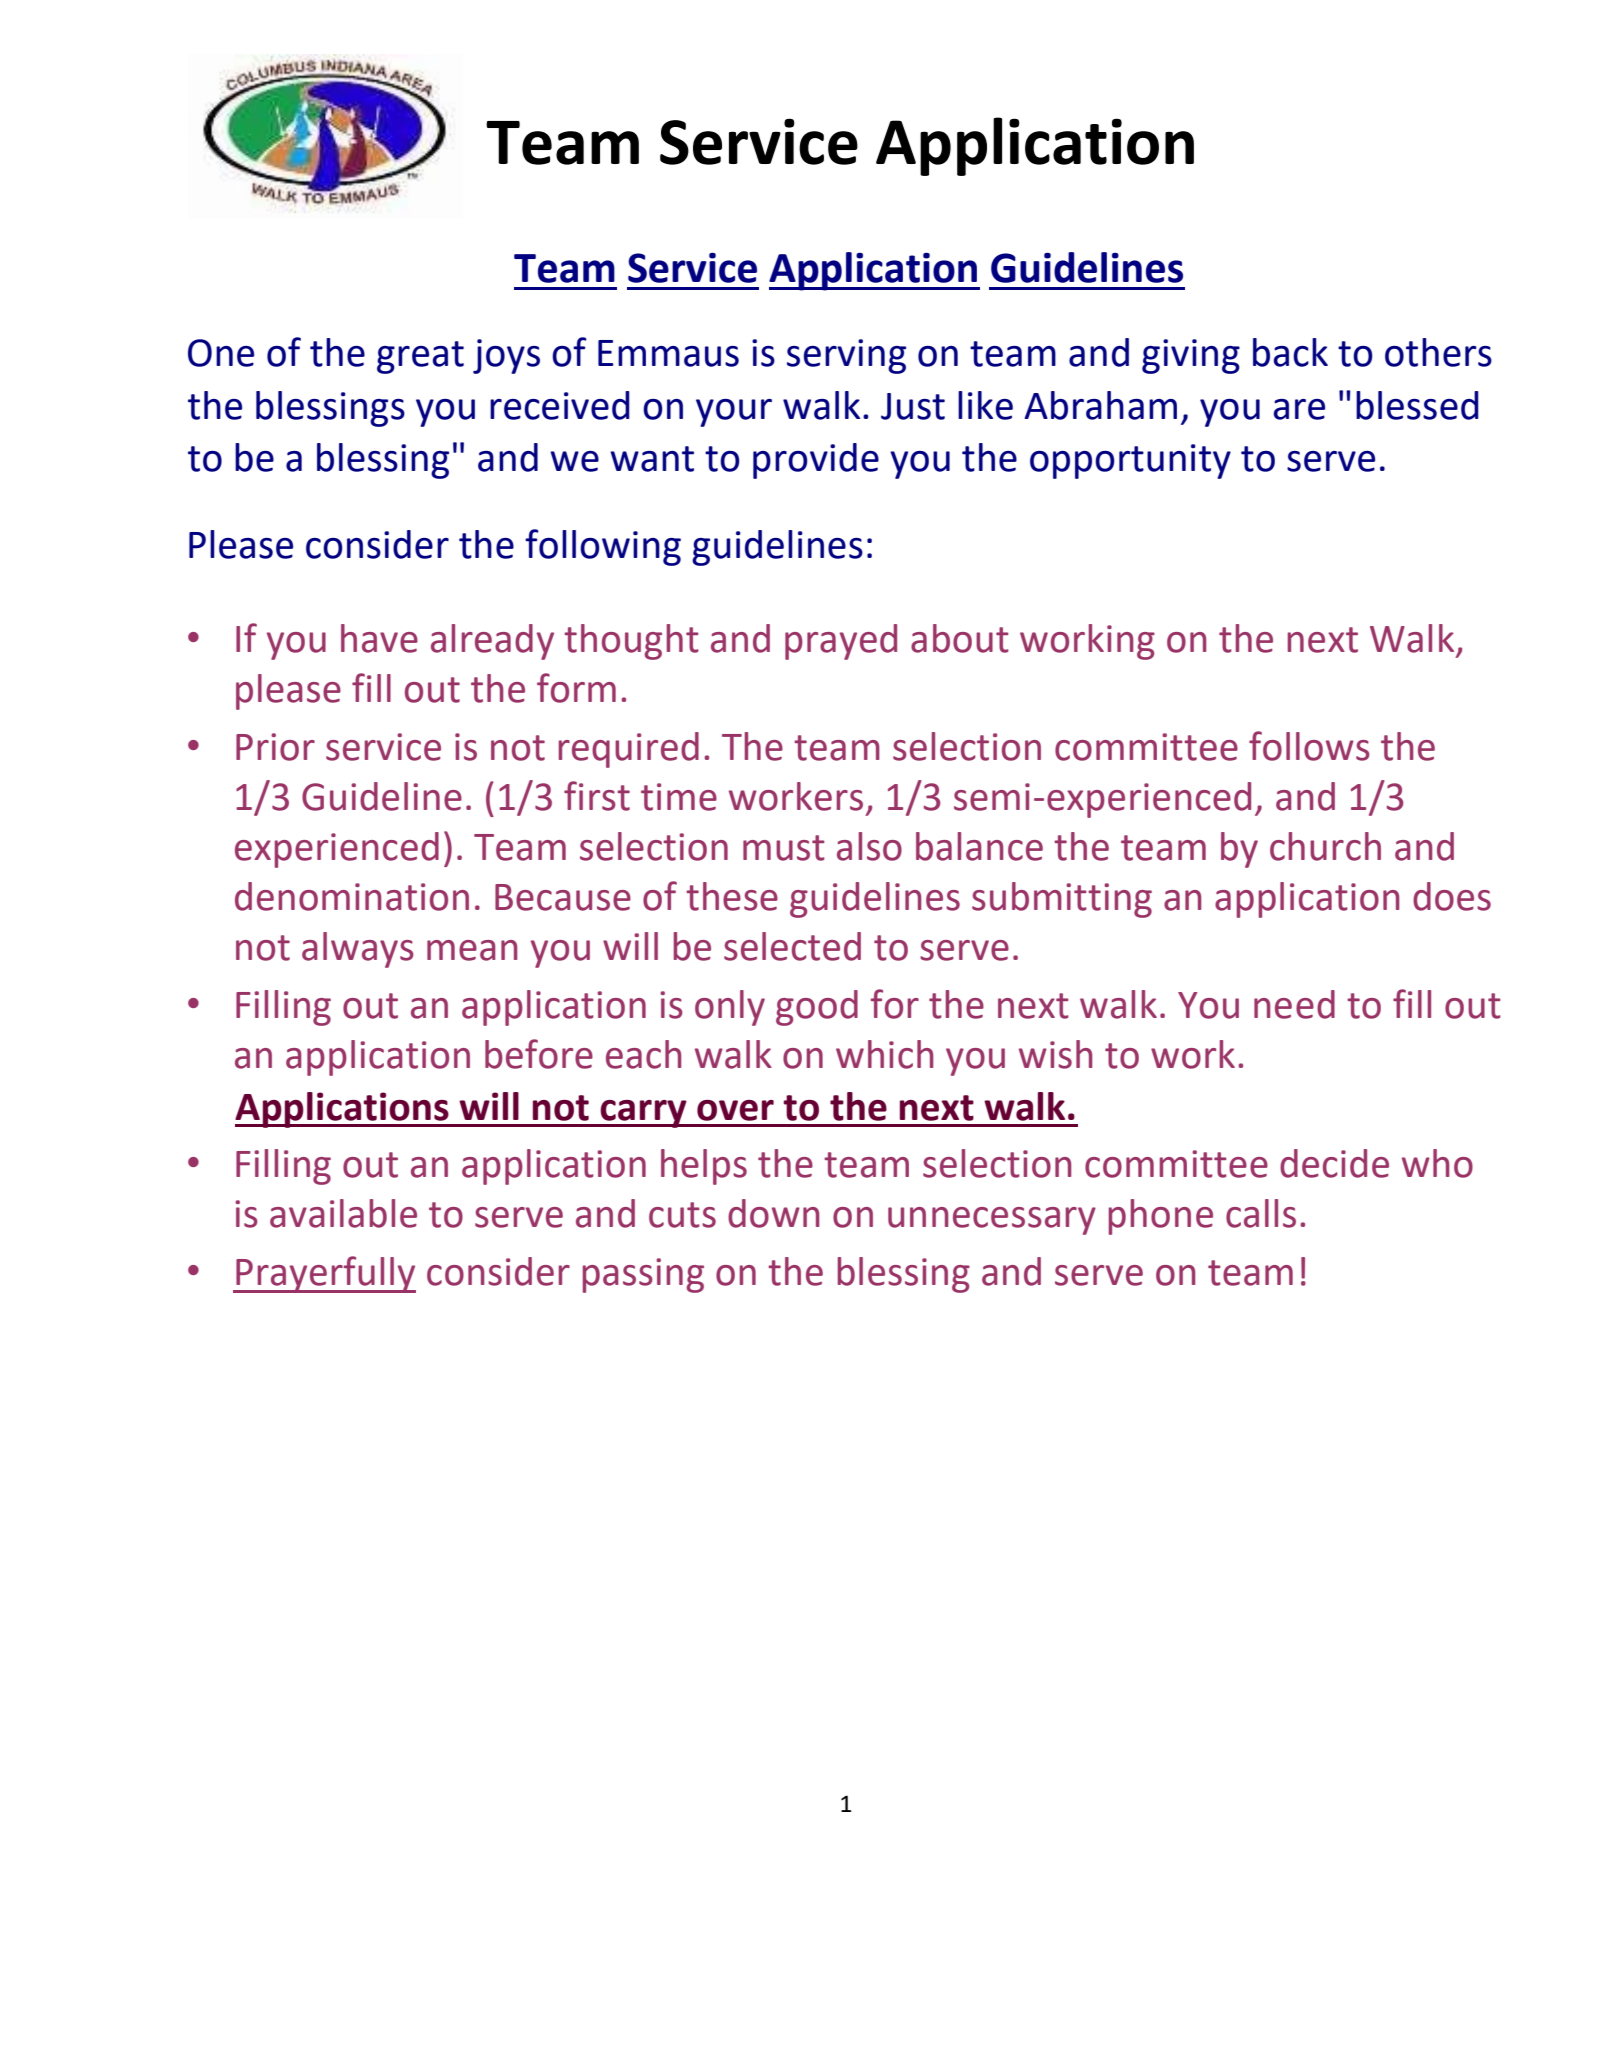 The image size is (1598, 2068). What do you see at coordinates (869, 846) in the screenshot?
I see `also` at bounding box center [869, 846].
